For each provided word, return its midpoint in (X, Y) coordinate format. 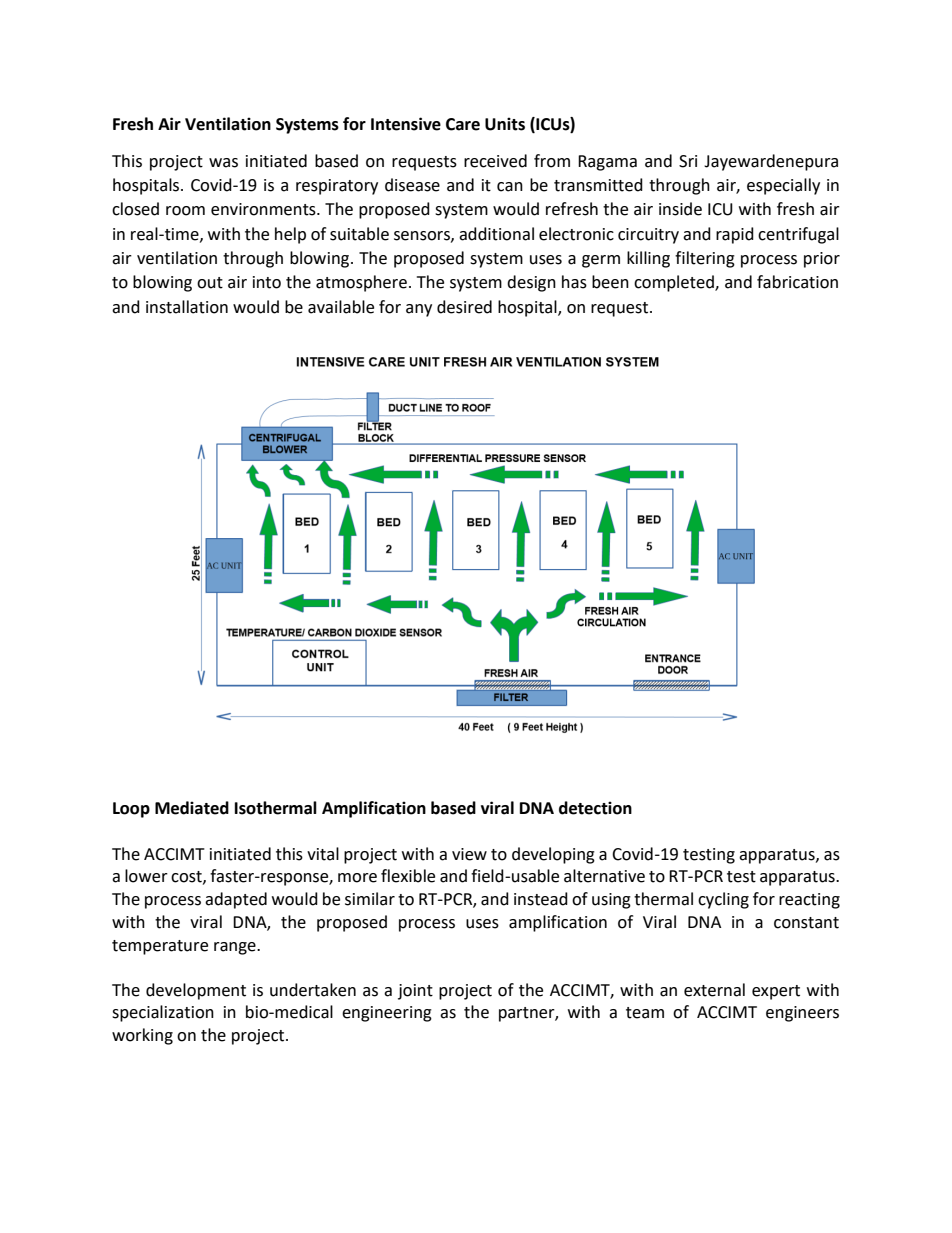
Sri (688, 161)
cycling (723, 900)
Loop (131, 810)
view (469, 854)
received (495, 161)
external (714, 990)
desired (464, 307)
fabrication (797, 282)
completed (675, 283)
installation (187, 307)
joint (415, 992)
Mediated (192, 808)
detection (595, 808)
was (223, 163)
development (196, 991)
